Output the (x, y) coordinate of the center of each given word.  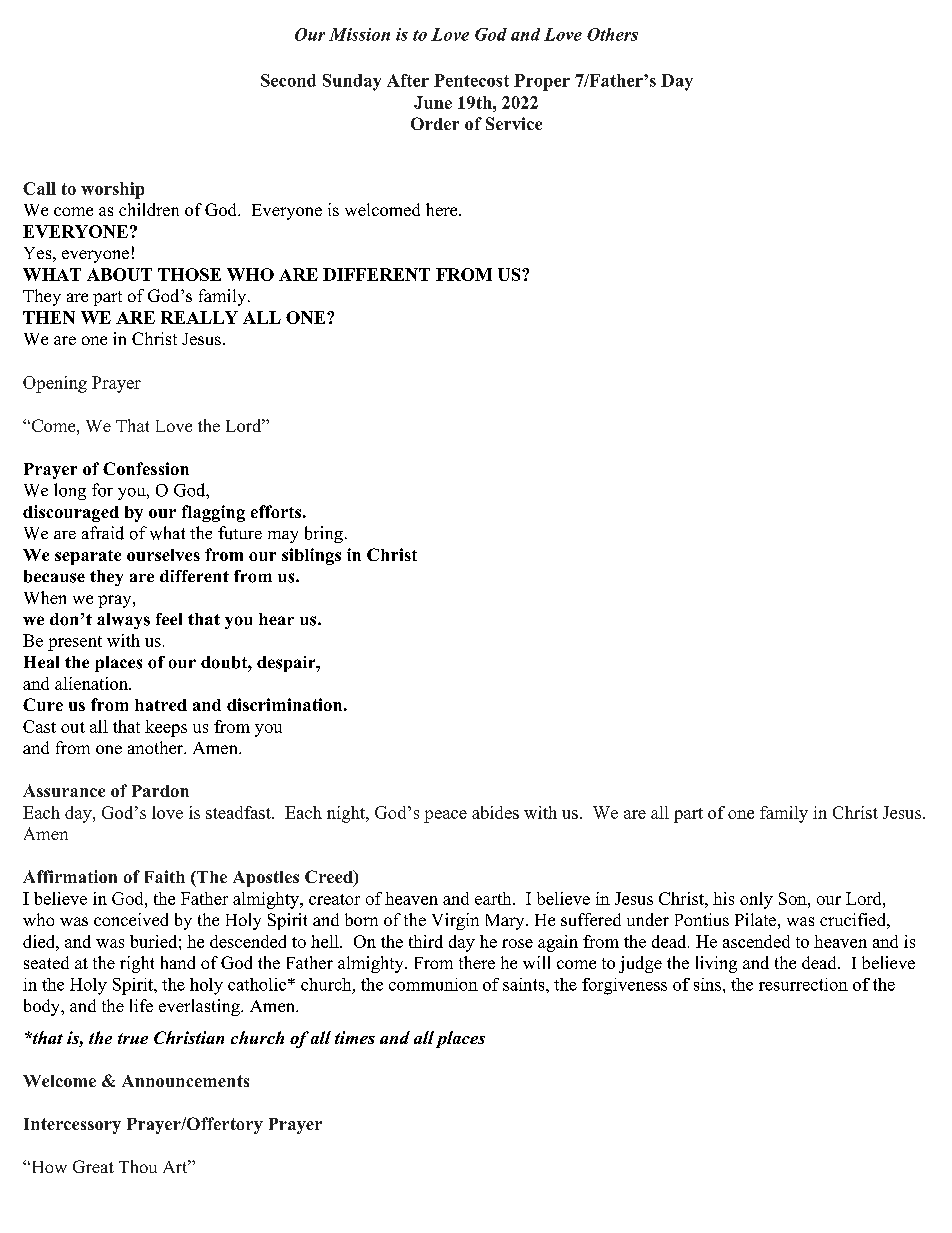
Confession (146, 468)
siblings (311, 556)
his (723, 898)
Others (612, 34)
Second (288, 80)
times (355, 1037)
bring (324, 534)
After (408, 80)
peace (445, 816)
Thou (138, 1166)
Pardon (160, 791)
